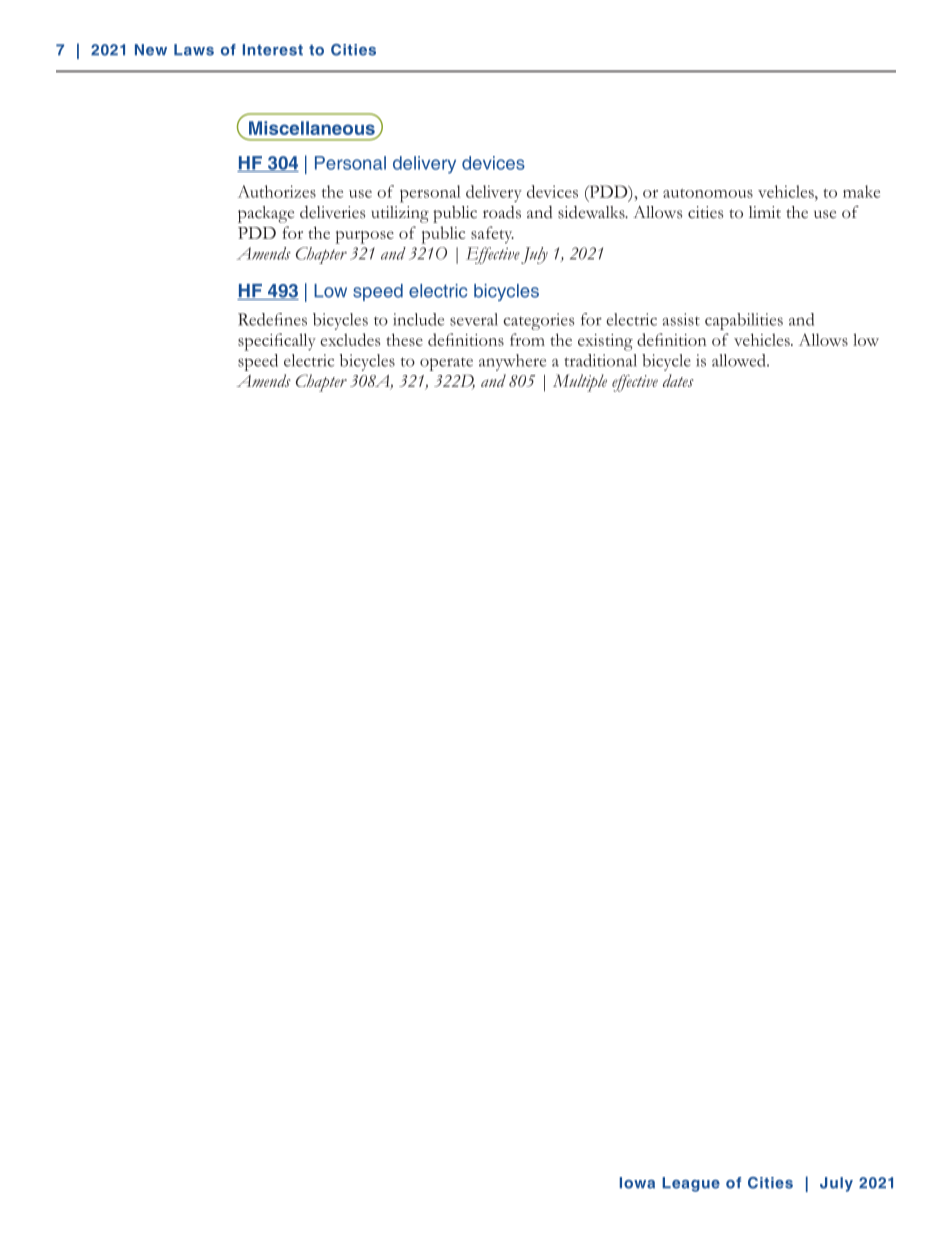 Image resolution: width=952 pixels, height=1233 pixels. I want to click on dates, so click(678, 380).
